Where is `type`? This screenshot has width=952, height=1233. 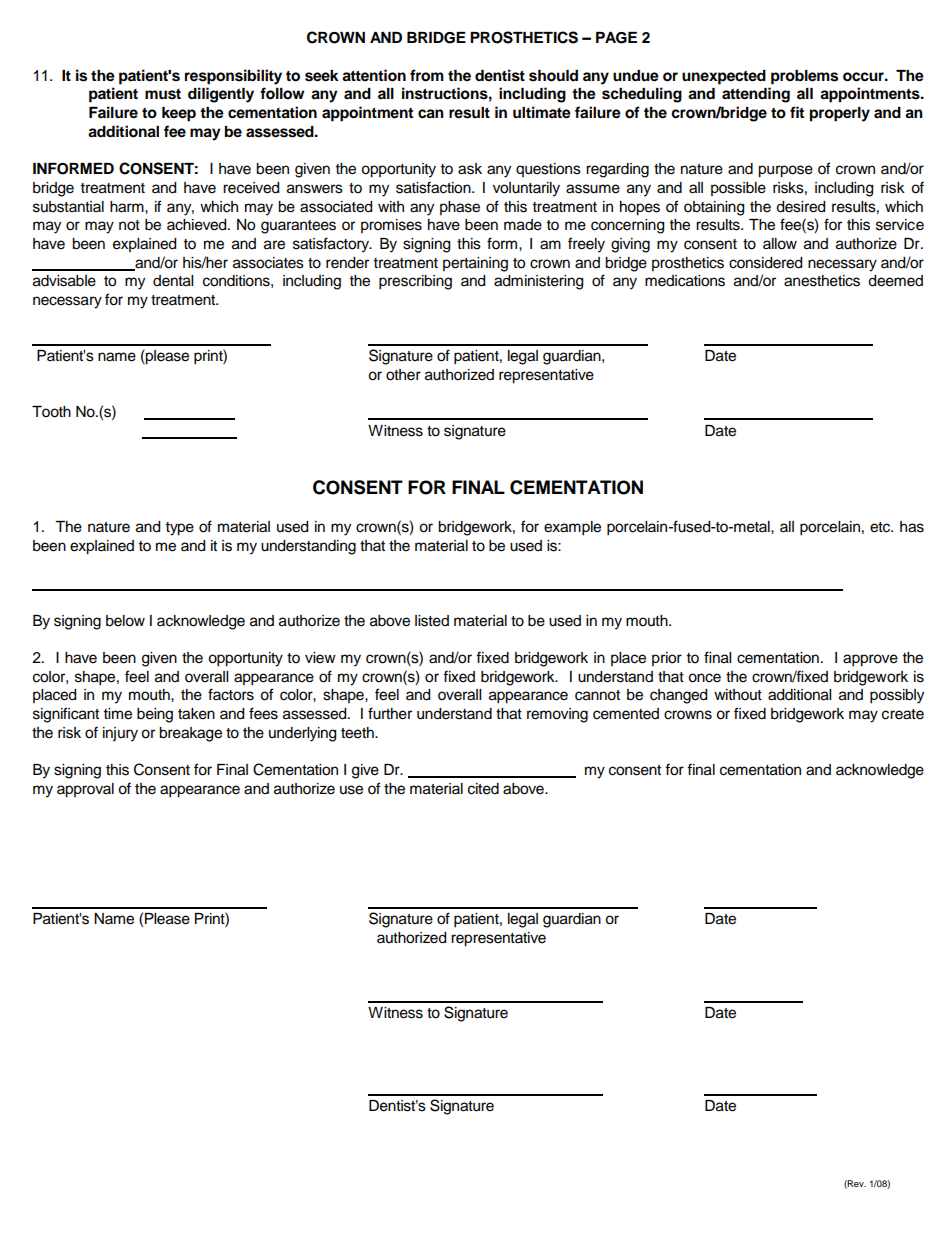 type is located at coordinates (180, 529).
